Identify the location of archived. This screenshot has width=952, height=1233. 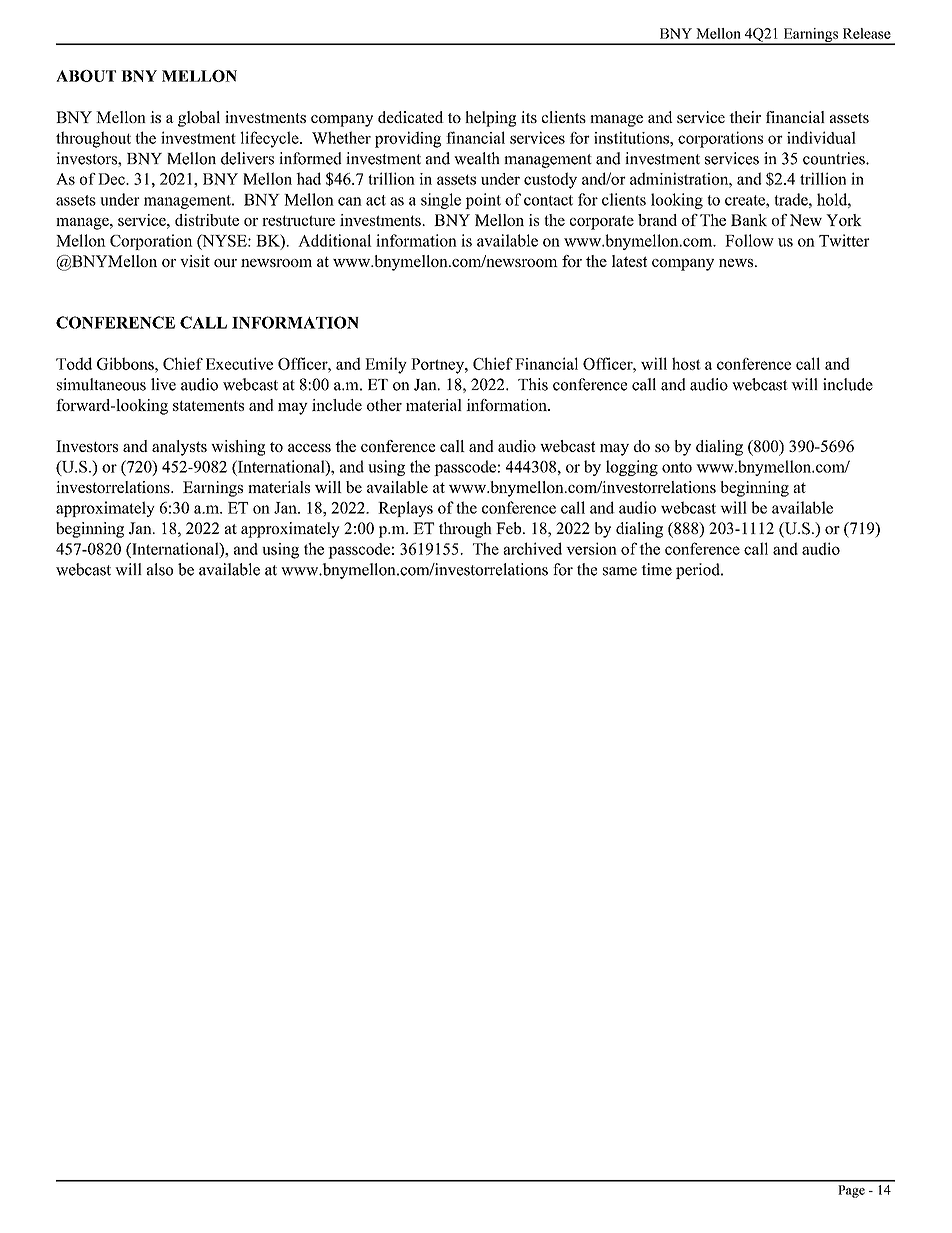
(532, 548).
